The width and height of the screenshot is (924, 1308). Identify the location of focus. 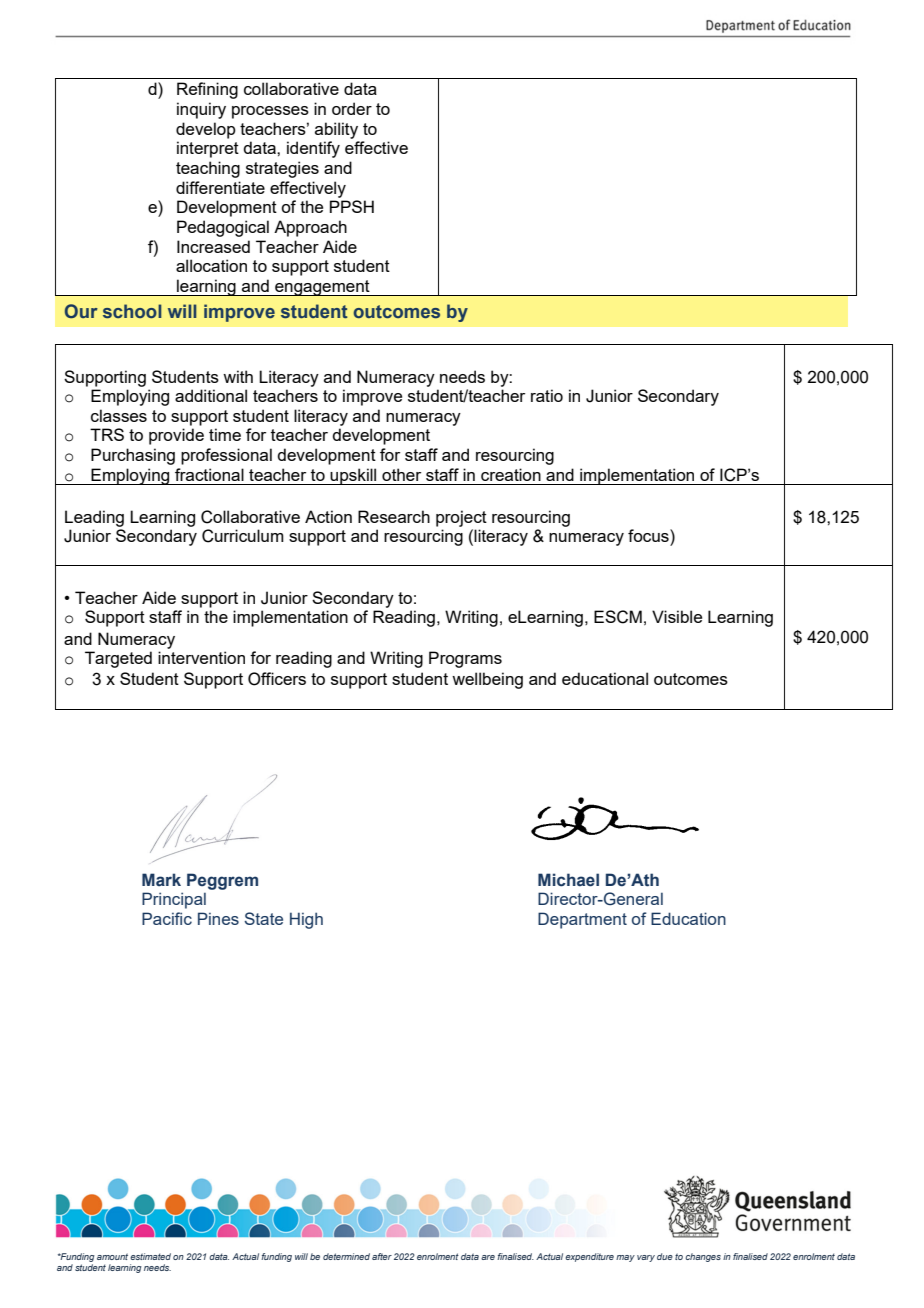
(649, 535).
